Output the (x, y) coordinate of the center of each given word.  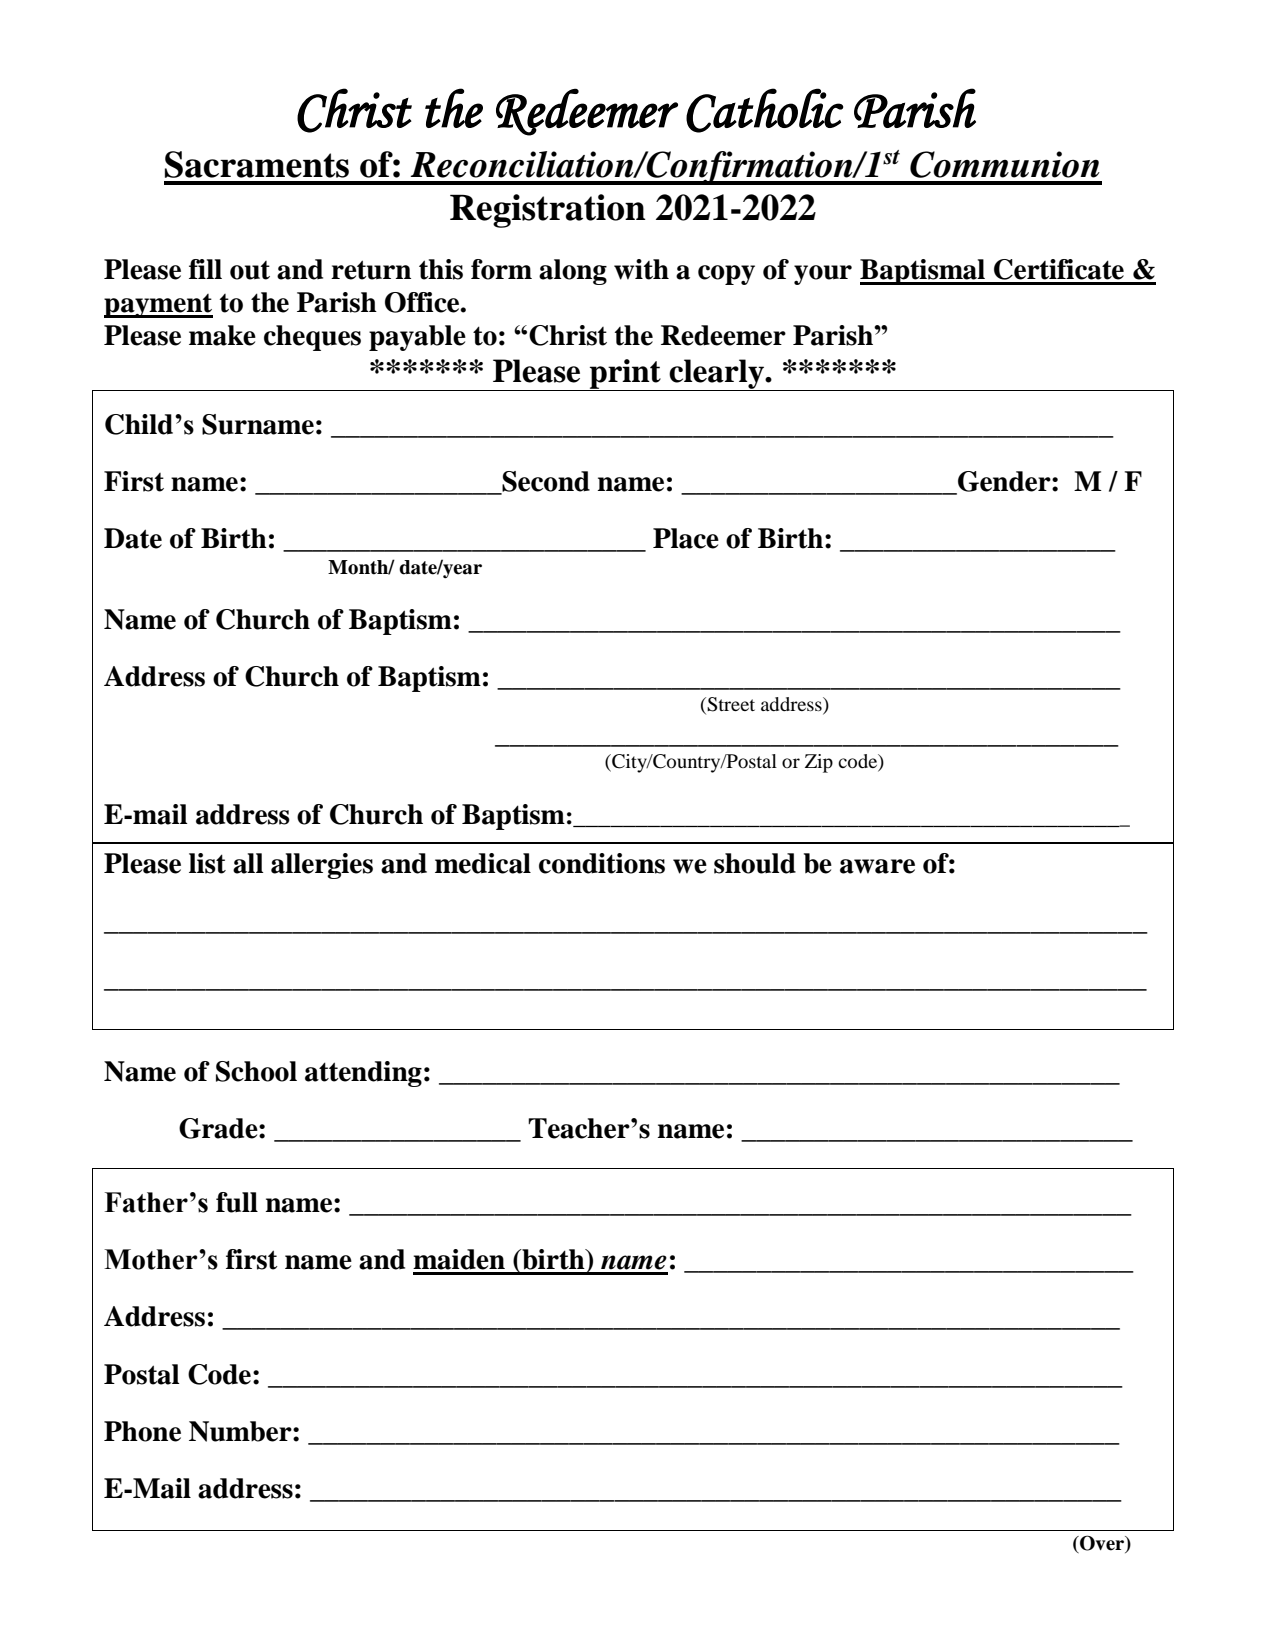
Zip (819, 763)
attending (363, 1074)
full (237, 1202)
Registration (548, 211)
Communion (1005, 164)
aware (877, 866)
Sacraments (257, 164)
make (222, 335)
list (207, 863)
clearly (716, 375)
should (755, 863)
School (256, 1071)
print (625, 375)
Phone (142, 1431)
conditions (602, 863)
